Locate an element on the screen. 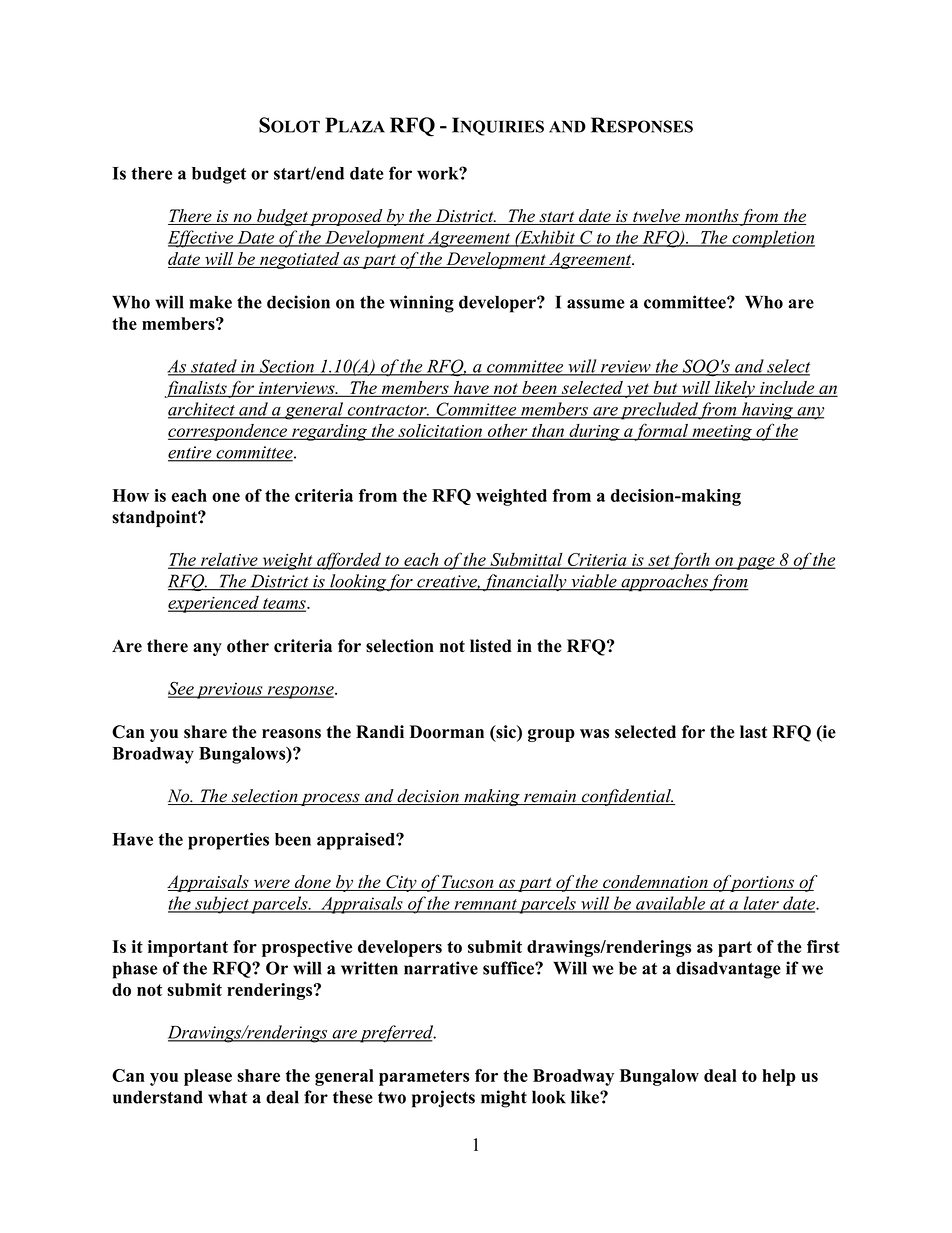  winning is located at coordinates (422, 304).
